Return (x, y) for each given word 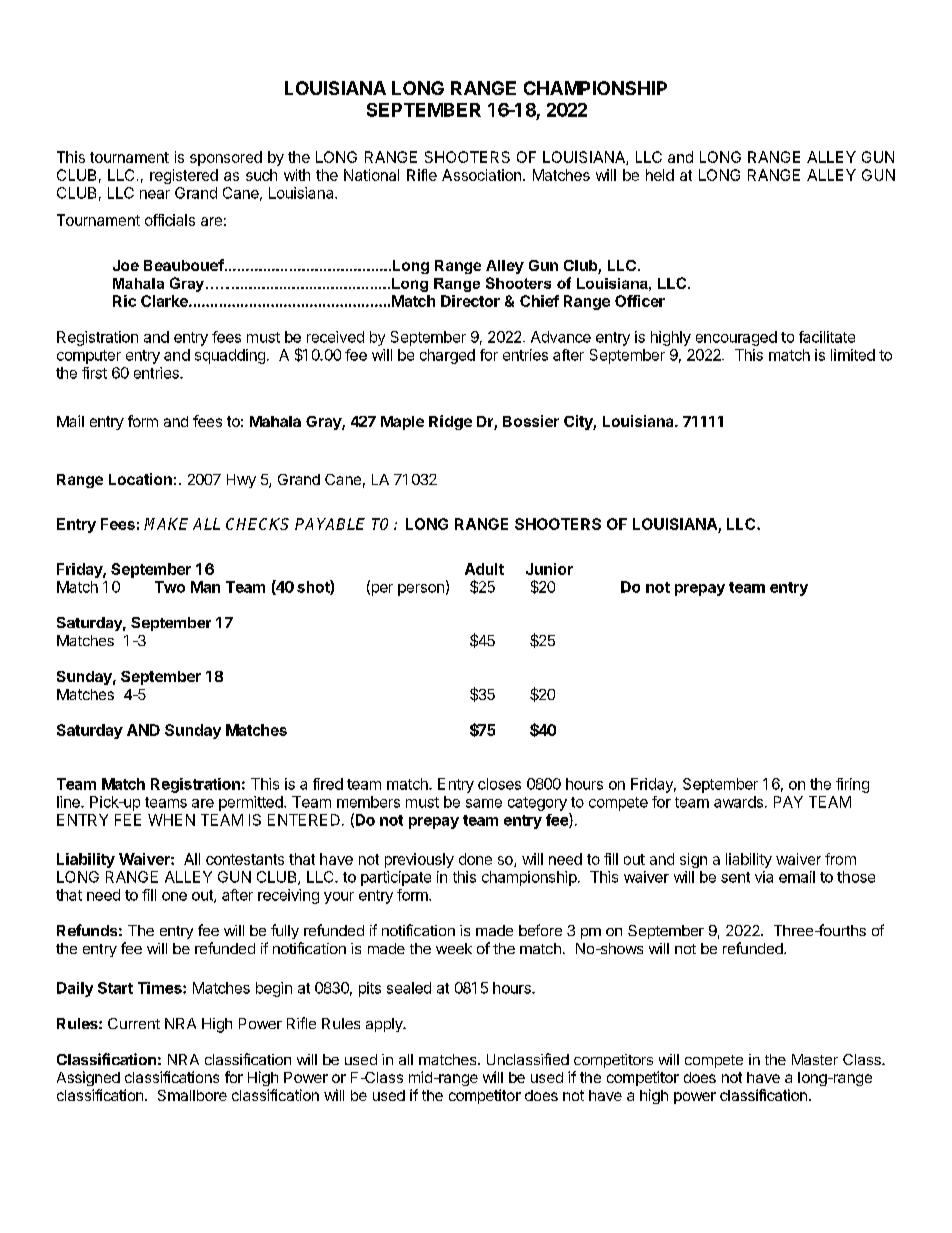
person (421, 590)
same (484, 803)
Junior (549, 569)
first (94, 373)
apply (385, 1025)
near (155, 194)
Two (170, 587)
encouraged (736, 338)
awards (738, 802)
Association (481, 175)
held (660, 175)
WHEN (171, 820)
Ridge (450, 422)
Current (134, 1023)
